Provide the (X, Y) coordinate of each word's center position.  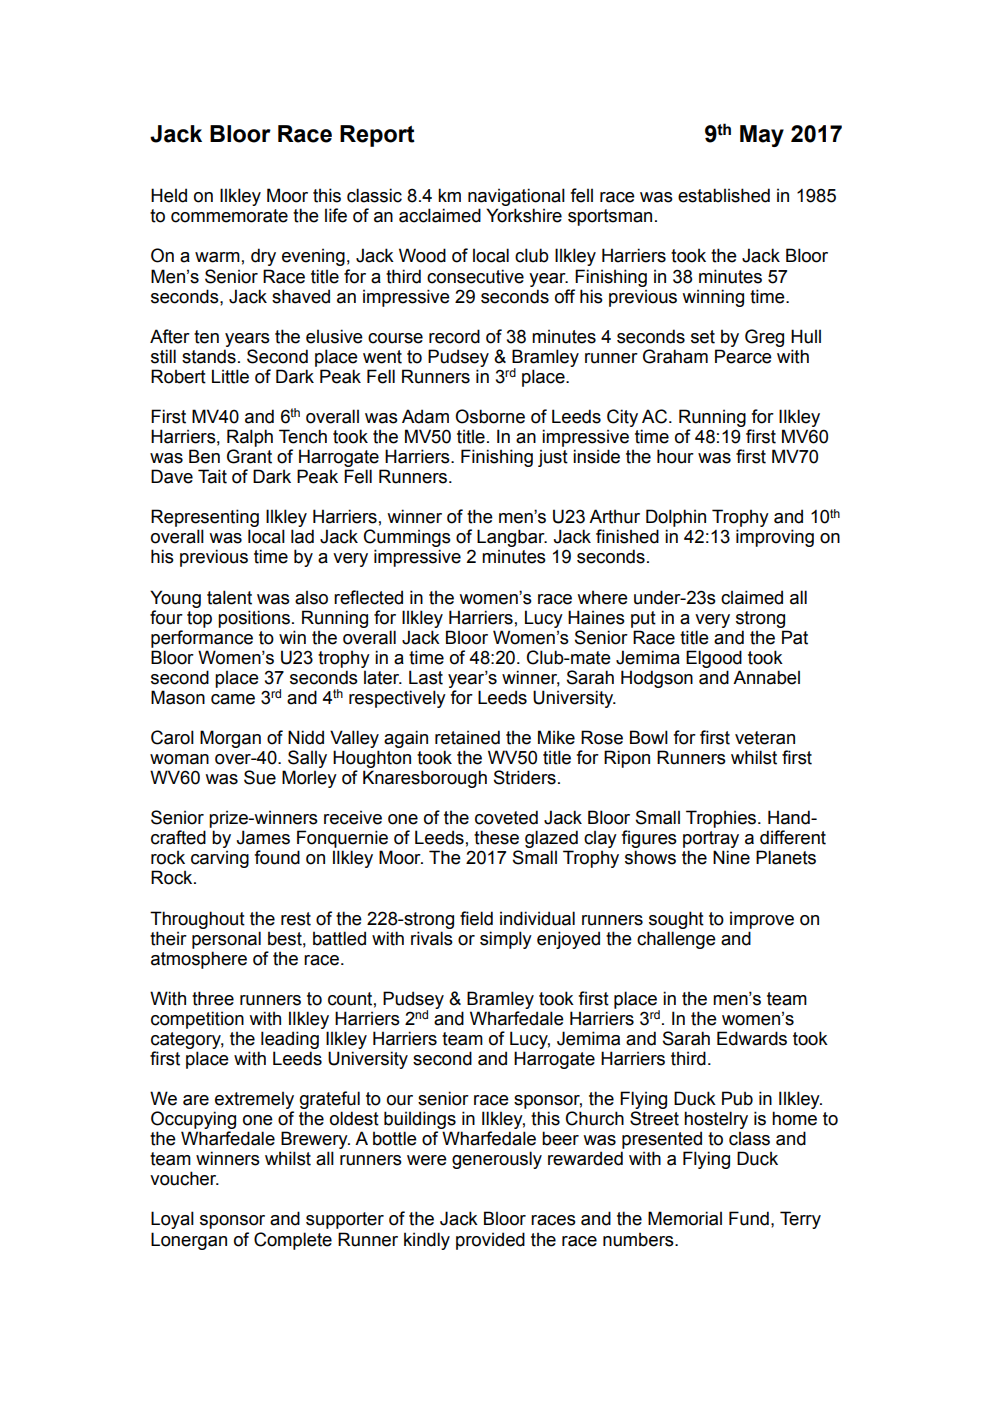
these (496, 837)
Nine (731, 857)
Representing (205, 519)
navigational (516, 198)
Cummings (407, 539)
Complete (293, 1241)
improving (775, 538)
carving (220, 859)
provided (490, 1241)
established (724, 195)
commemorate (229, 216)
